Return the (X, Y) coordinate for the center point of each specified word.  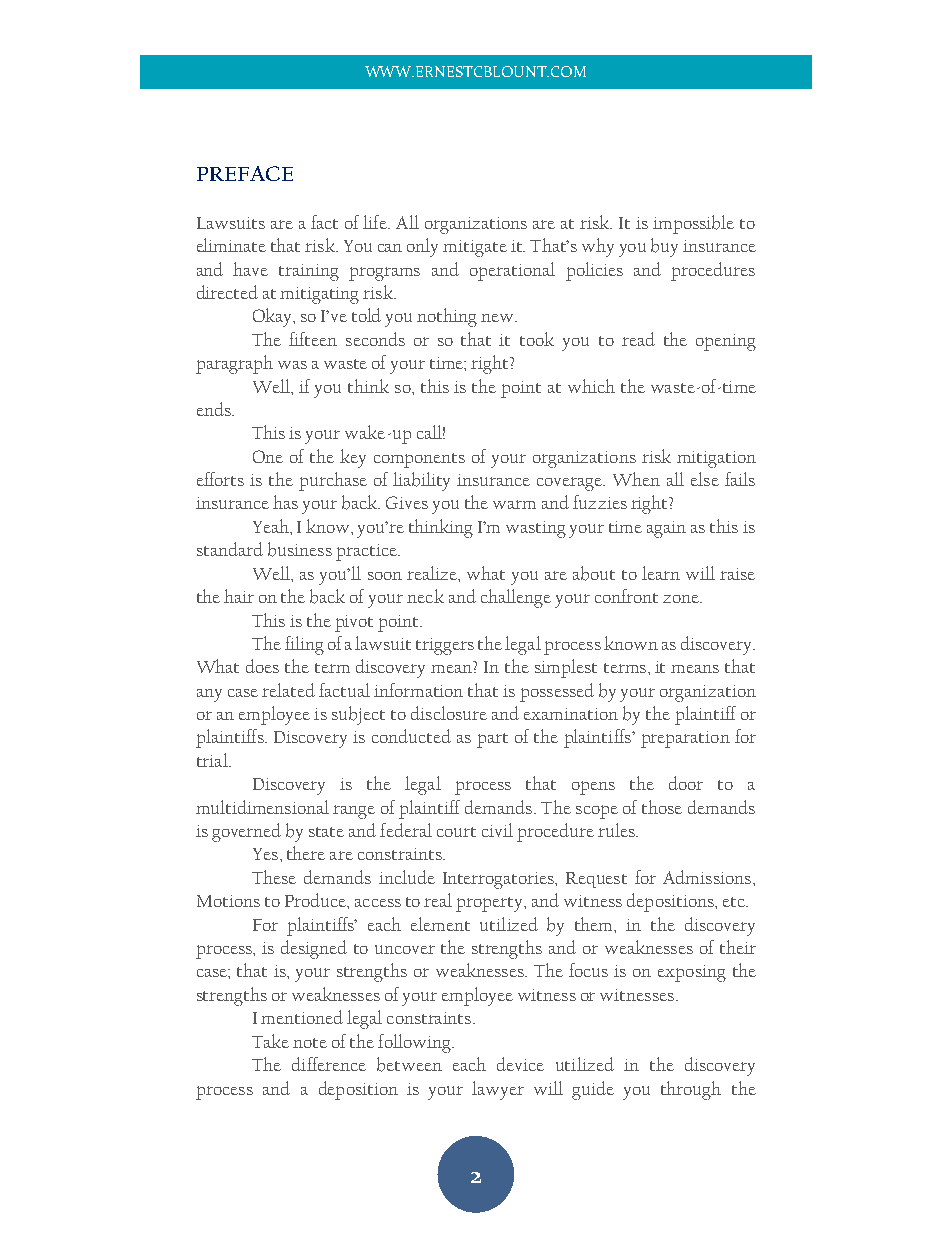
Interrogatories (500, 880)
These (274, 877)
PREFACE (245, 173)
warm (514, 504)
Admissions (708, 877)
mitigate (475, 248)
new (498, 318)
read (638, 339)
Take (270, 1041)
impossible (693, 224)
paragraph (234, 364)
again (666, 529)
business (300, 549)
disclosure (449, 713)
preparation (685, 739)
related (288, 690)
